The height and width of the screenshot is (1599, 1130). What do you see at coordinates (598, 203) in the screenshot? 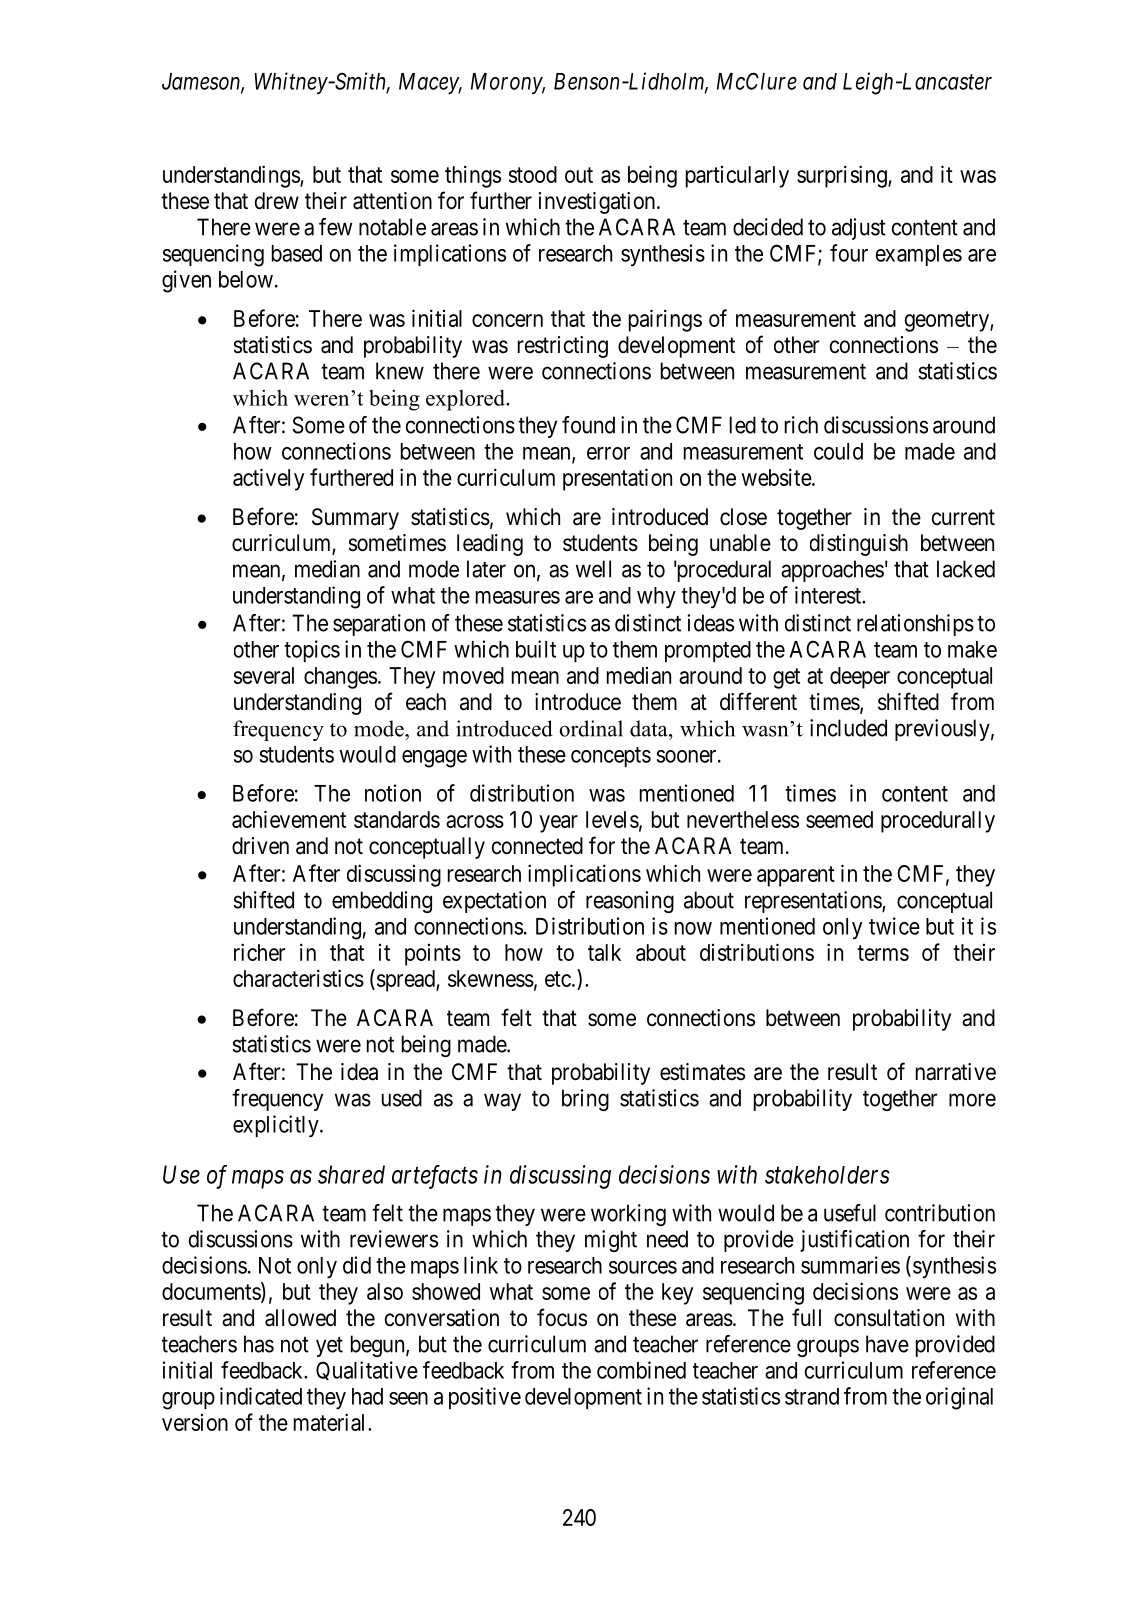
I see `investigation` at bounding box center [598, 203].
